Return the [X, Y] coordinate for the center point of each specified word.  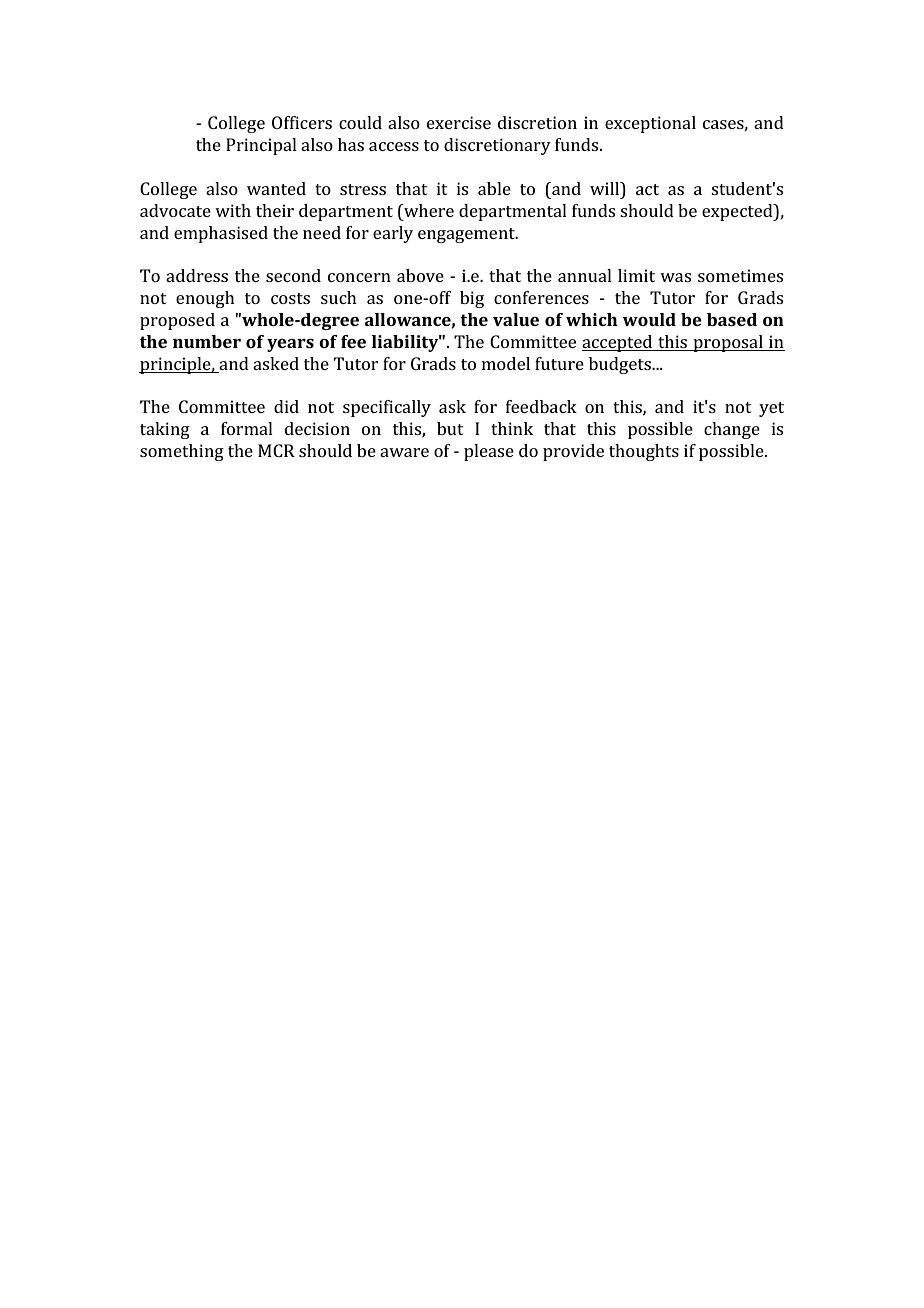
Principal [261, 146]
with [233, 210]
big [472, 299]
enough [205, 299]
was [675, 277]
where [428, 210]
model [506, 363]
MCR [276, 450]
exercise [459, 122]
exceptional [650, 124]
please [489, 452]
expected [738, 212]
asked [276, 363]
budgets [621, 365]
